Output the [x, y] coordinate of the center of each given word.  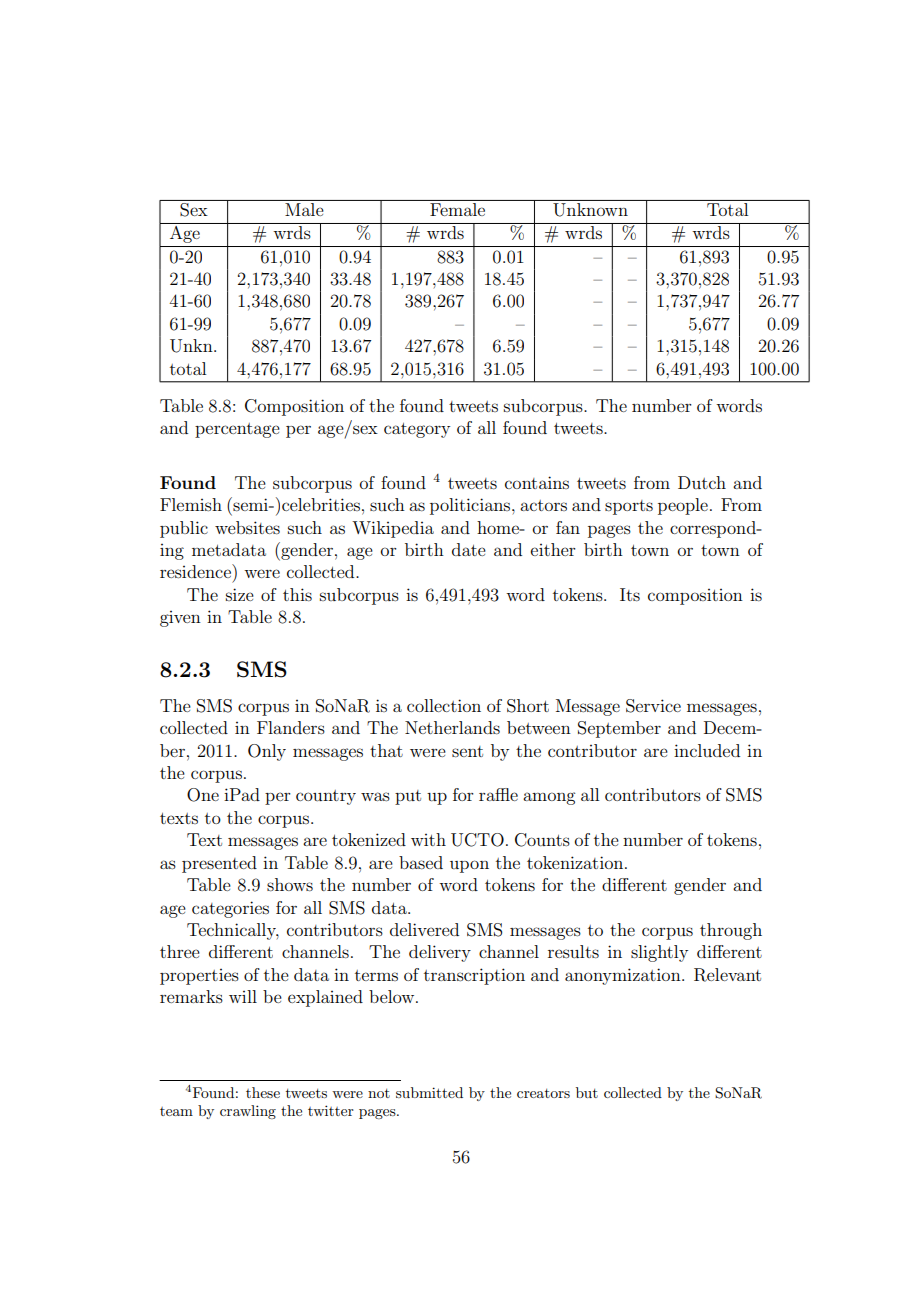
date [469, 549]
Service [653, 706]
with [428, 839]
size [240, 594]
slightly [659, 953]
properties [199, 977]
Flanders [291, 727]
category [417, 430]
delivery [440, 953]
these [263, 1092]
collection [444, 705]
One [203, 795]
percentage [237, 430]
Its [630, 594]
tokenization [576, 862]
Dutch [702, 482]
